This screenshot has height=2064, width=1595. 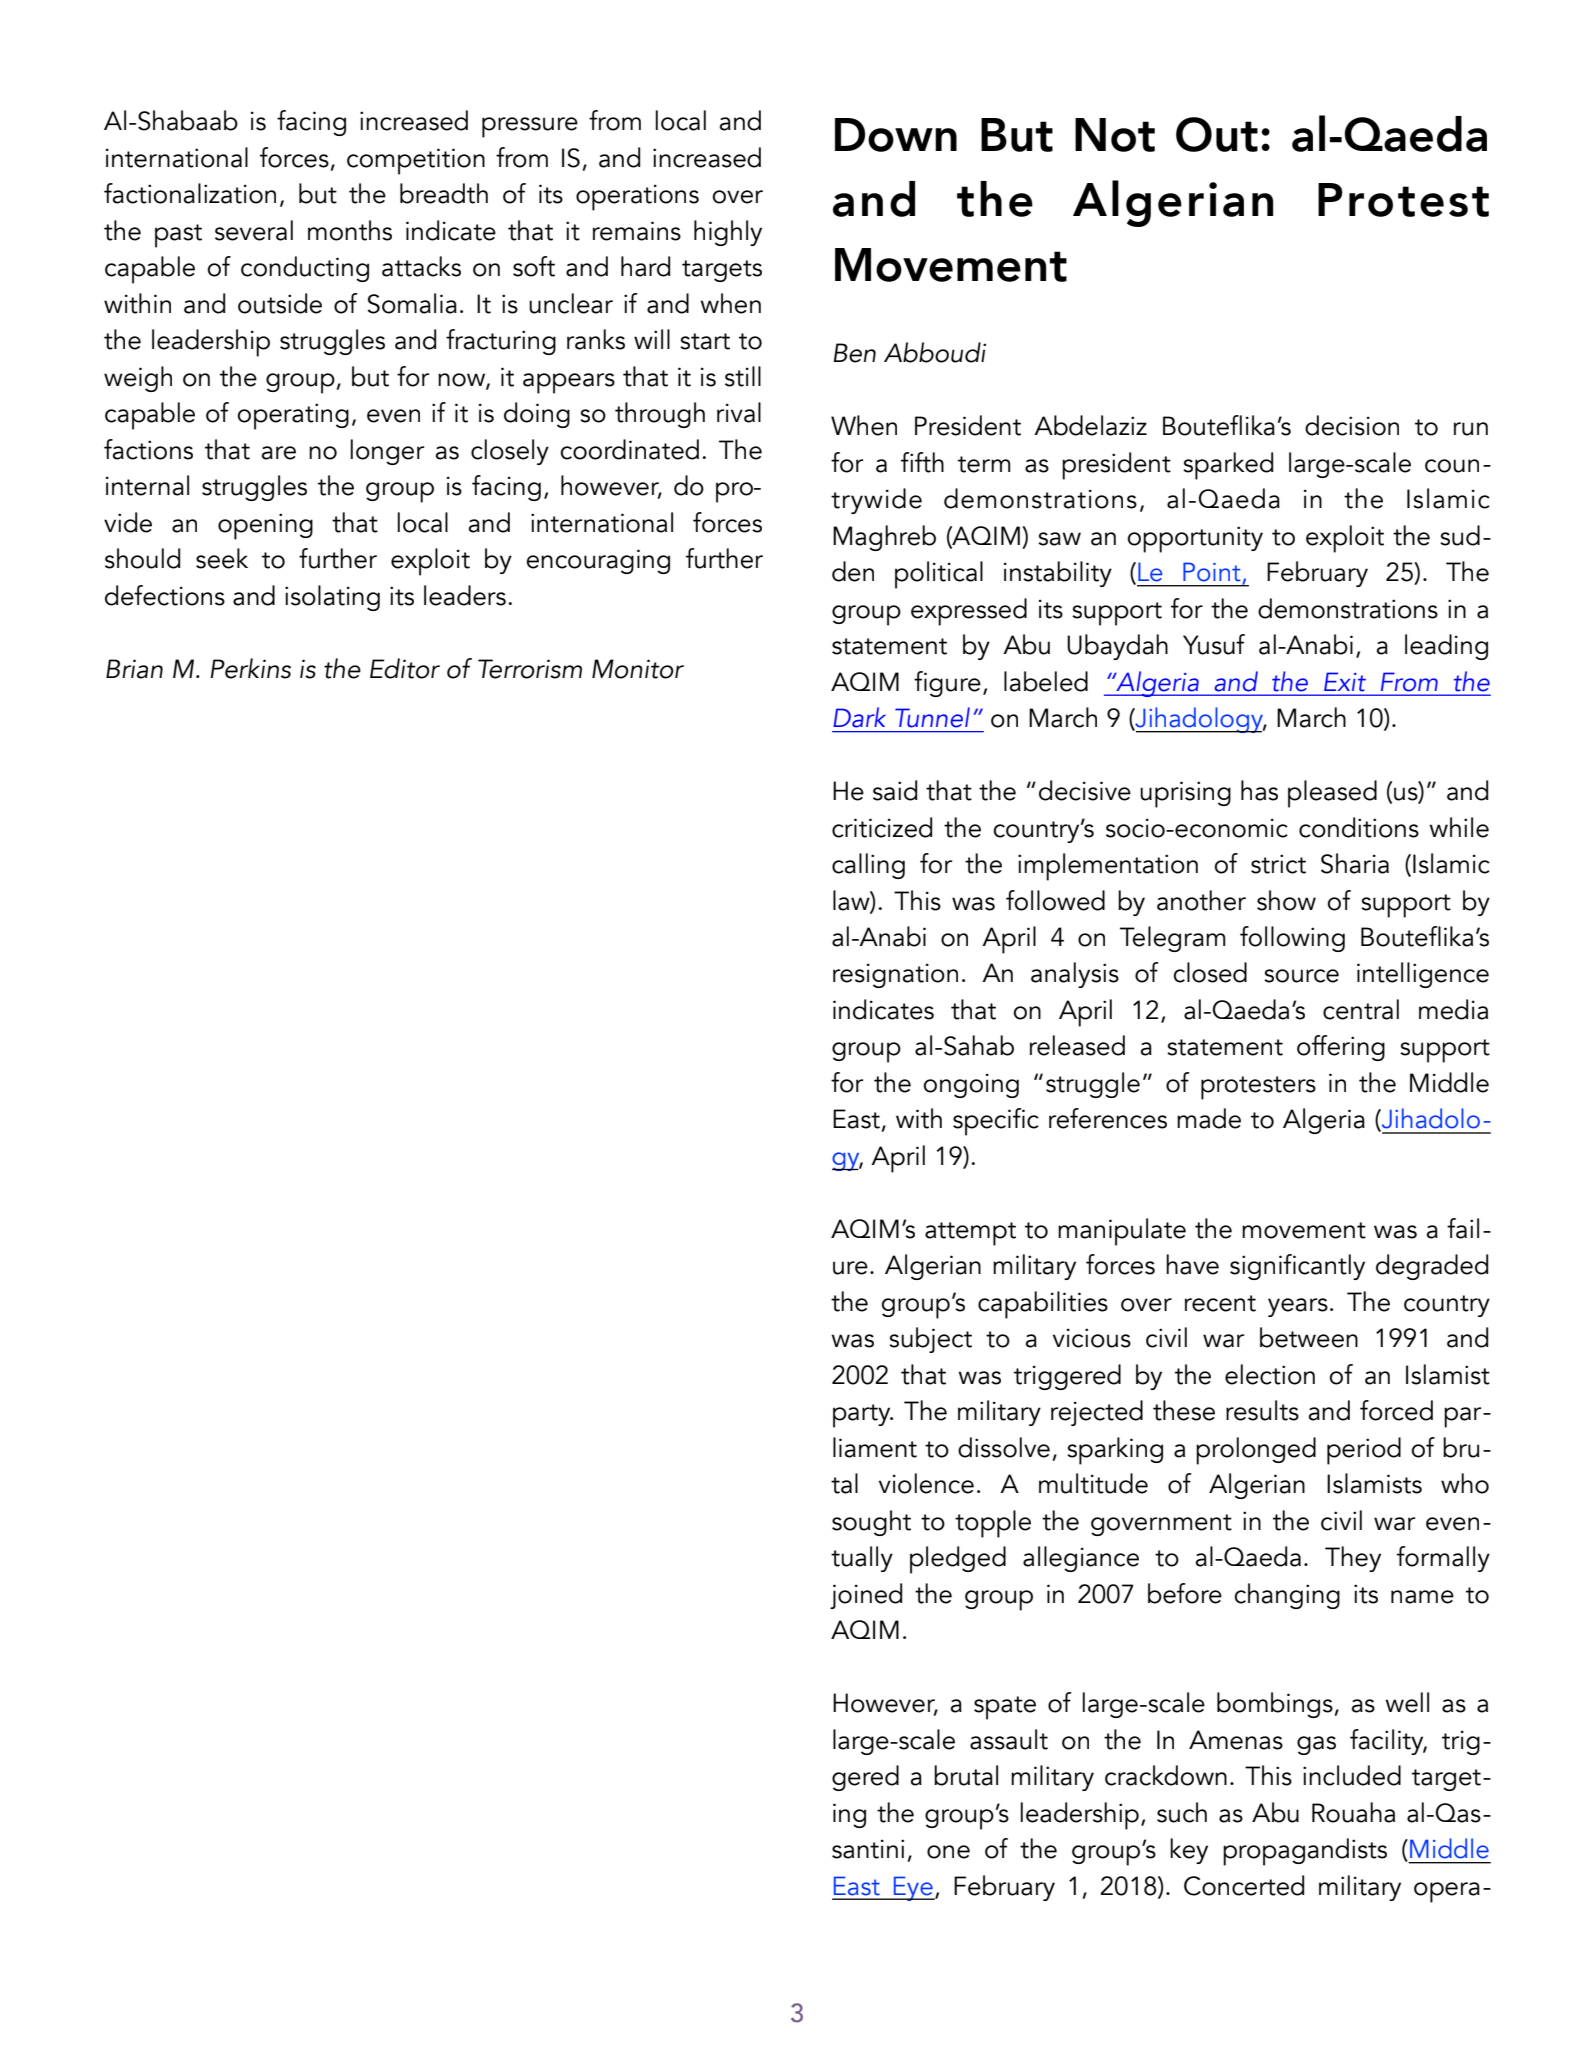 I want to click on decision, so click(x=1352, y=425).
